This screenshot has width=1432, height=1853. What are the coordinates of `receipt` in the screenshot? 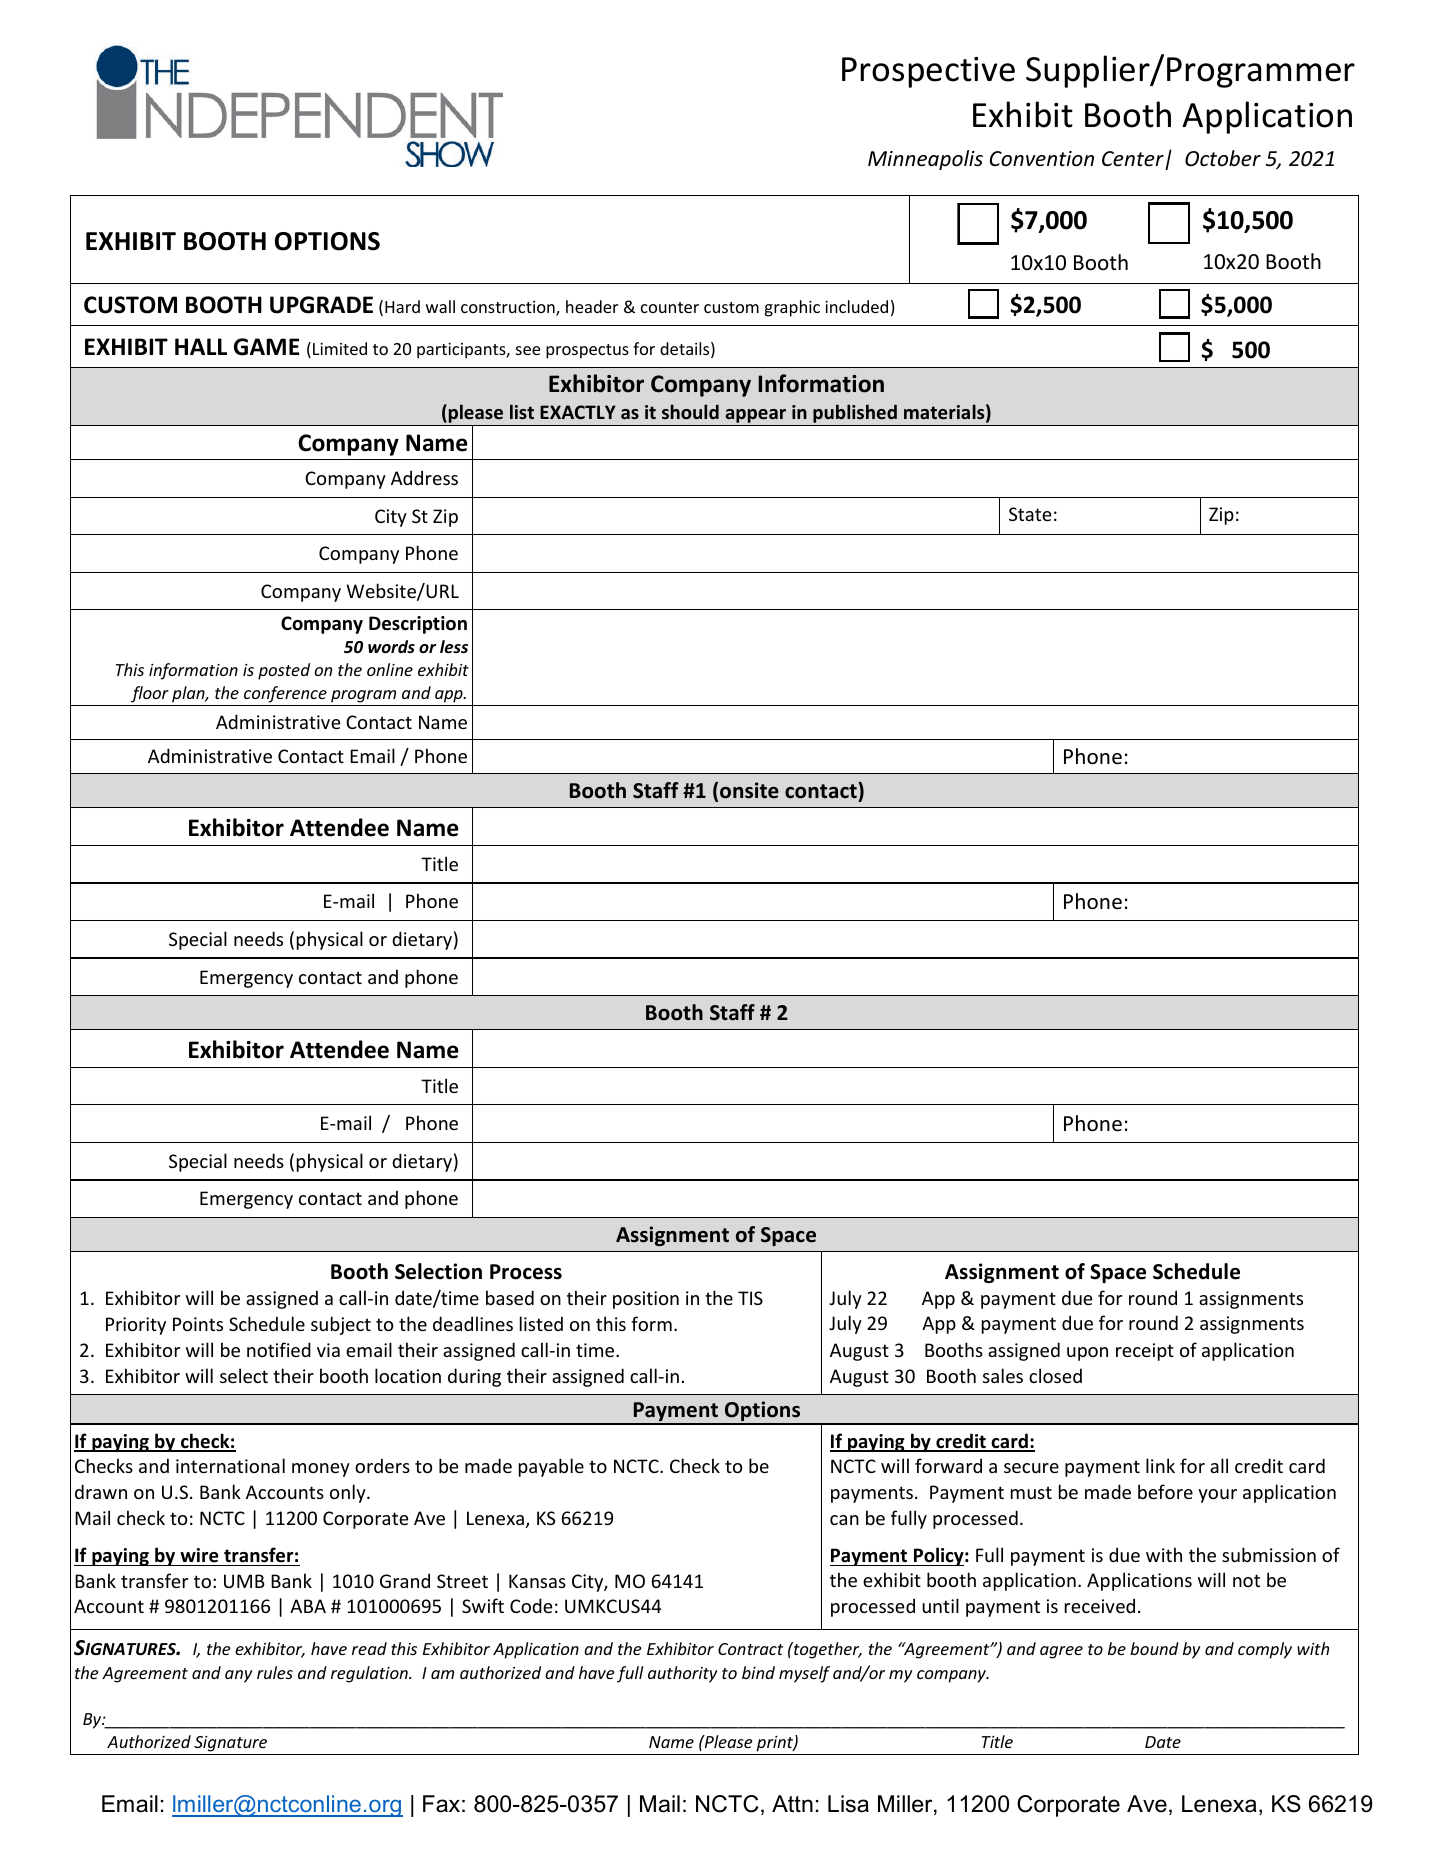 It's located at (1145, 1352).
